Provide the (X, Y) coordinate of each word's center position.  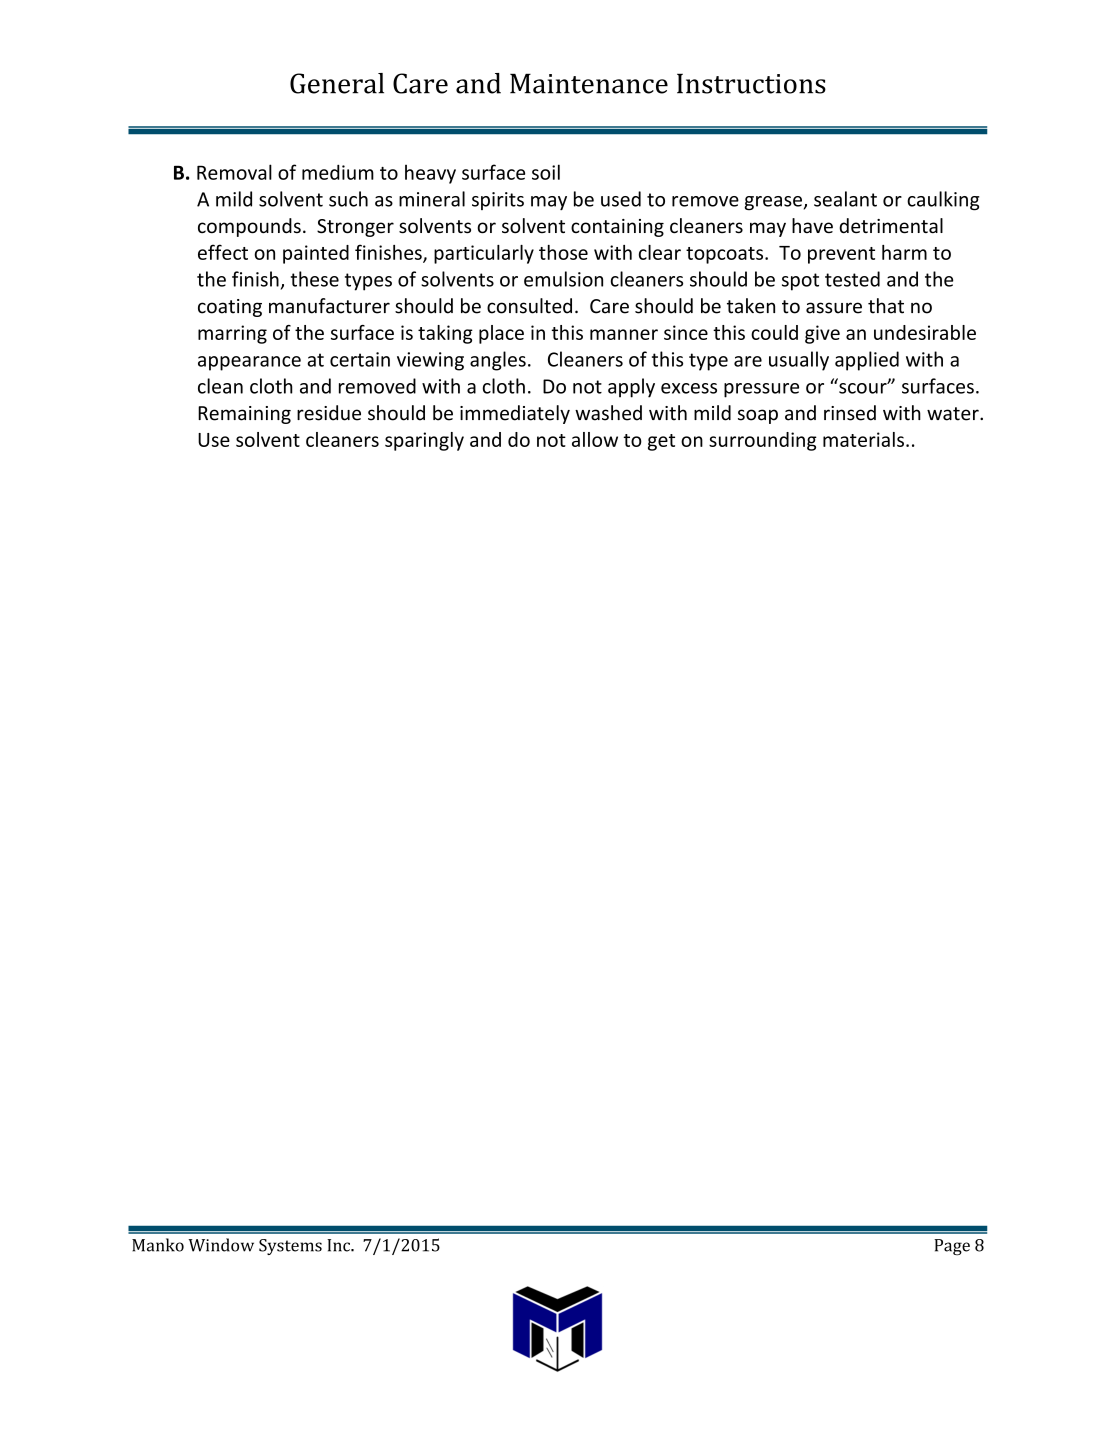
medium (338, 172)
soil (546, 172)
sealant (845, 199)
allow (595, 439)
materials (863, 439)
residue (329, 413)
